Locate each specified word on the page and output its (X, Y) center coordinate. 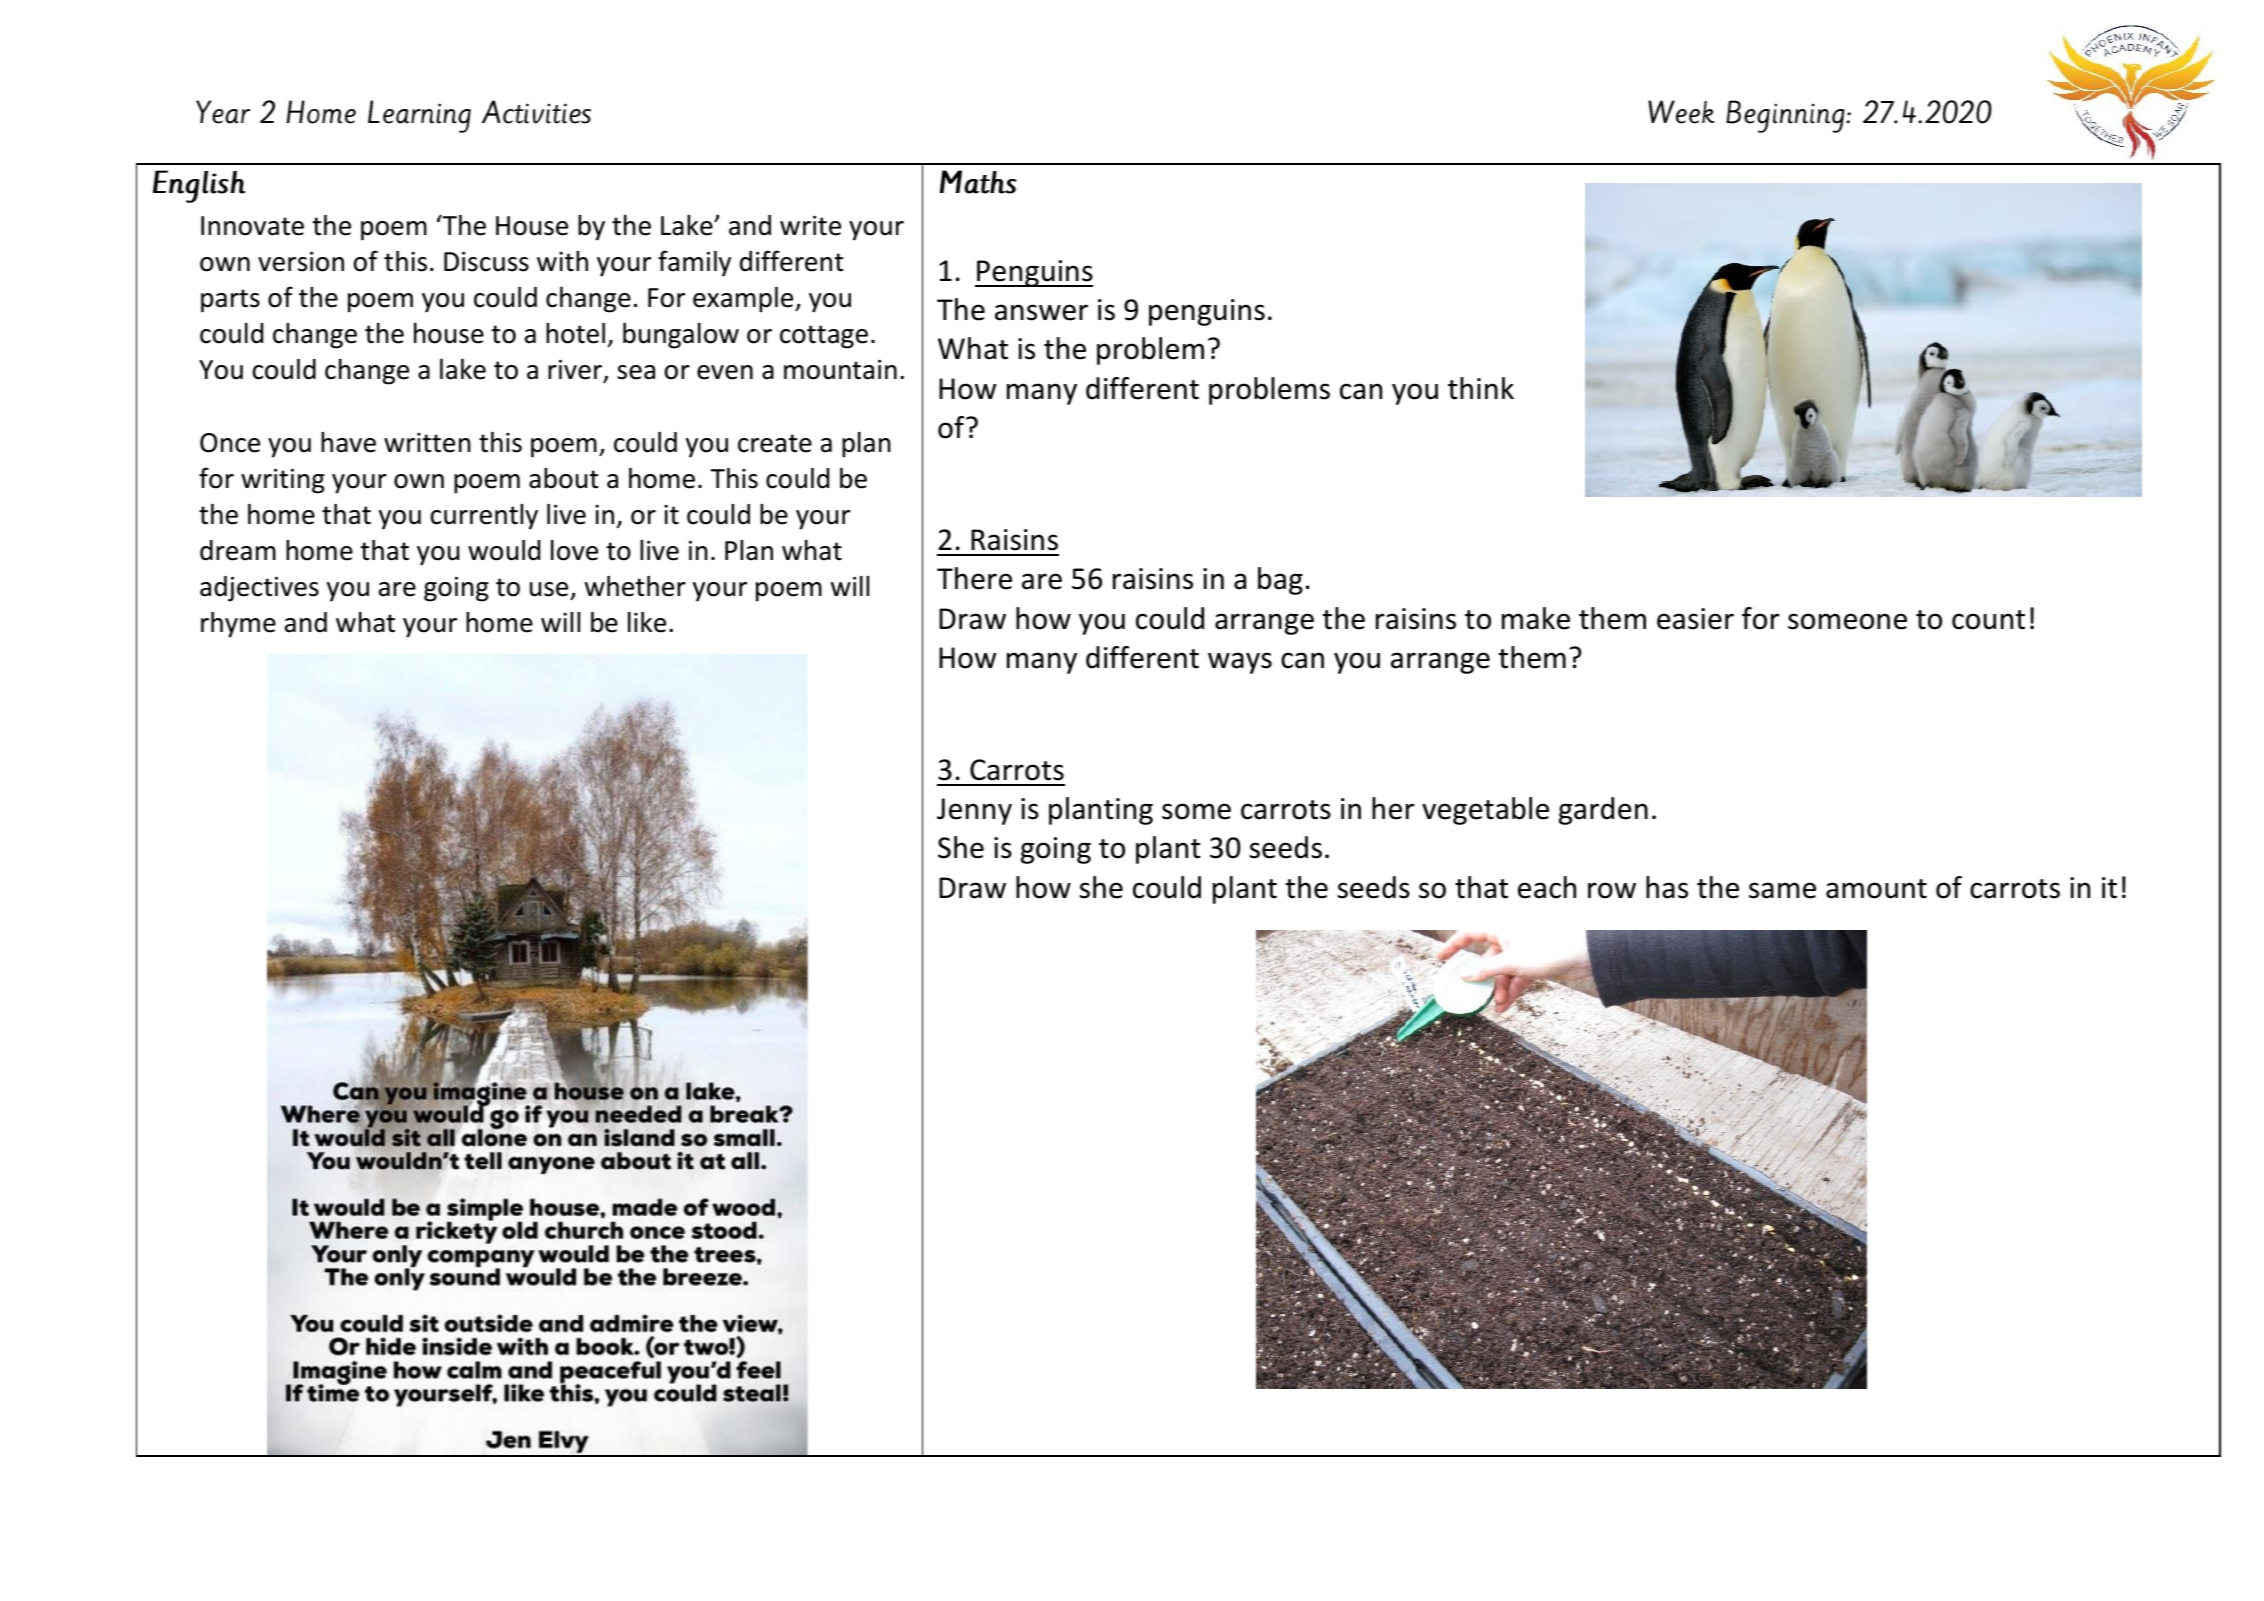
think (1481, 388)
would (504, 550)
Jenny (974, 811)
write (810, 225)
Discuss (486, 261)
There (974, 578)
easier (1695, 619)
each (1547, 887)
